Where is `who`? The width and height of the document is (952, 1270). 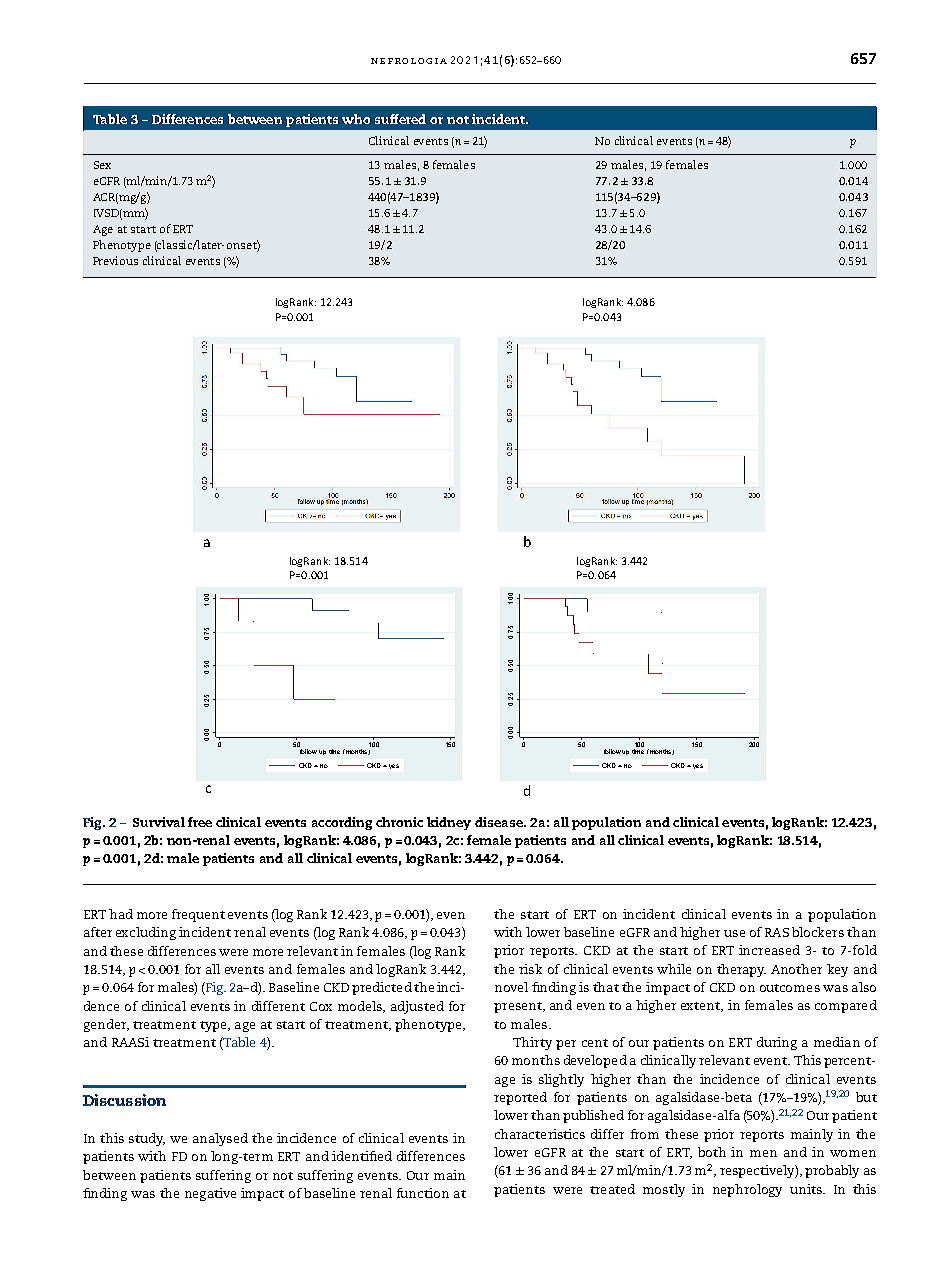
who is located at coordinates (356, 119).
